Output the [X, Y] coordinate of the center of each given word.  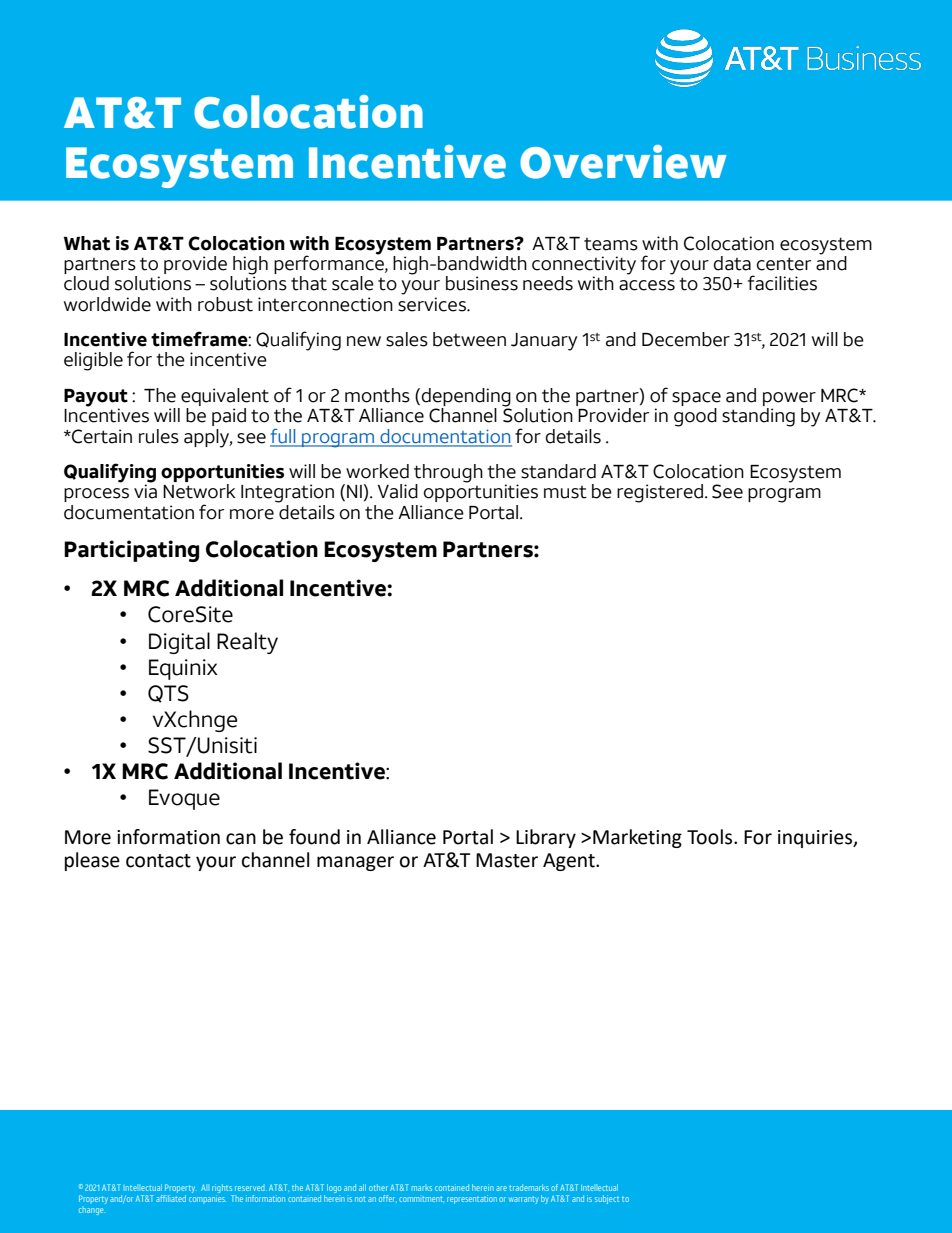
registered [661, 493]
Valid [397, 491]
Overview [623, 162]
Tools [711, 837]
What [87, 243]
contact [158, 861]
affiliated [171, 1197]
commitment [421, 1199]
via [145, 490]
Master [507, 860]
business [482, 283]
